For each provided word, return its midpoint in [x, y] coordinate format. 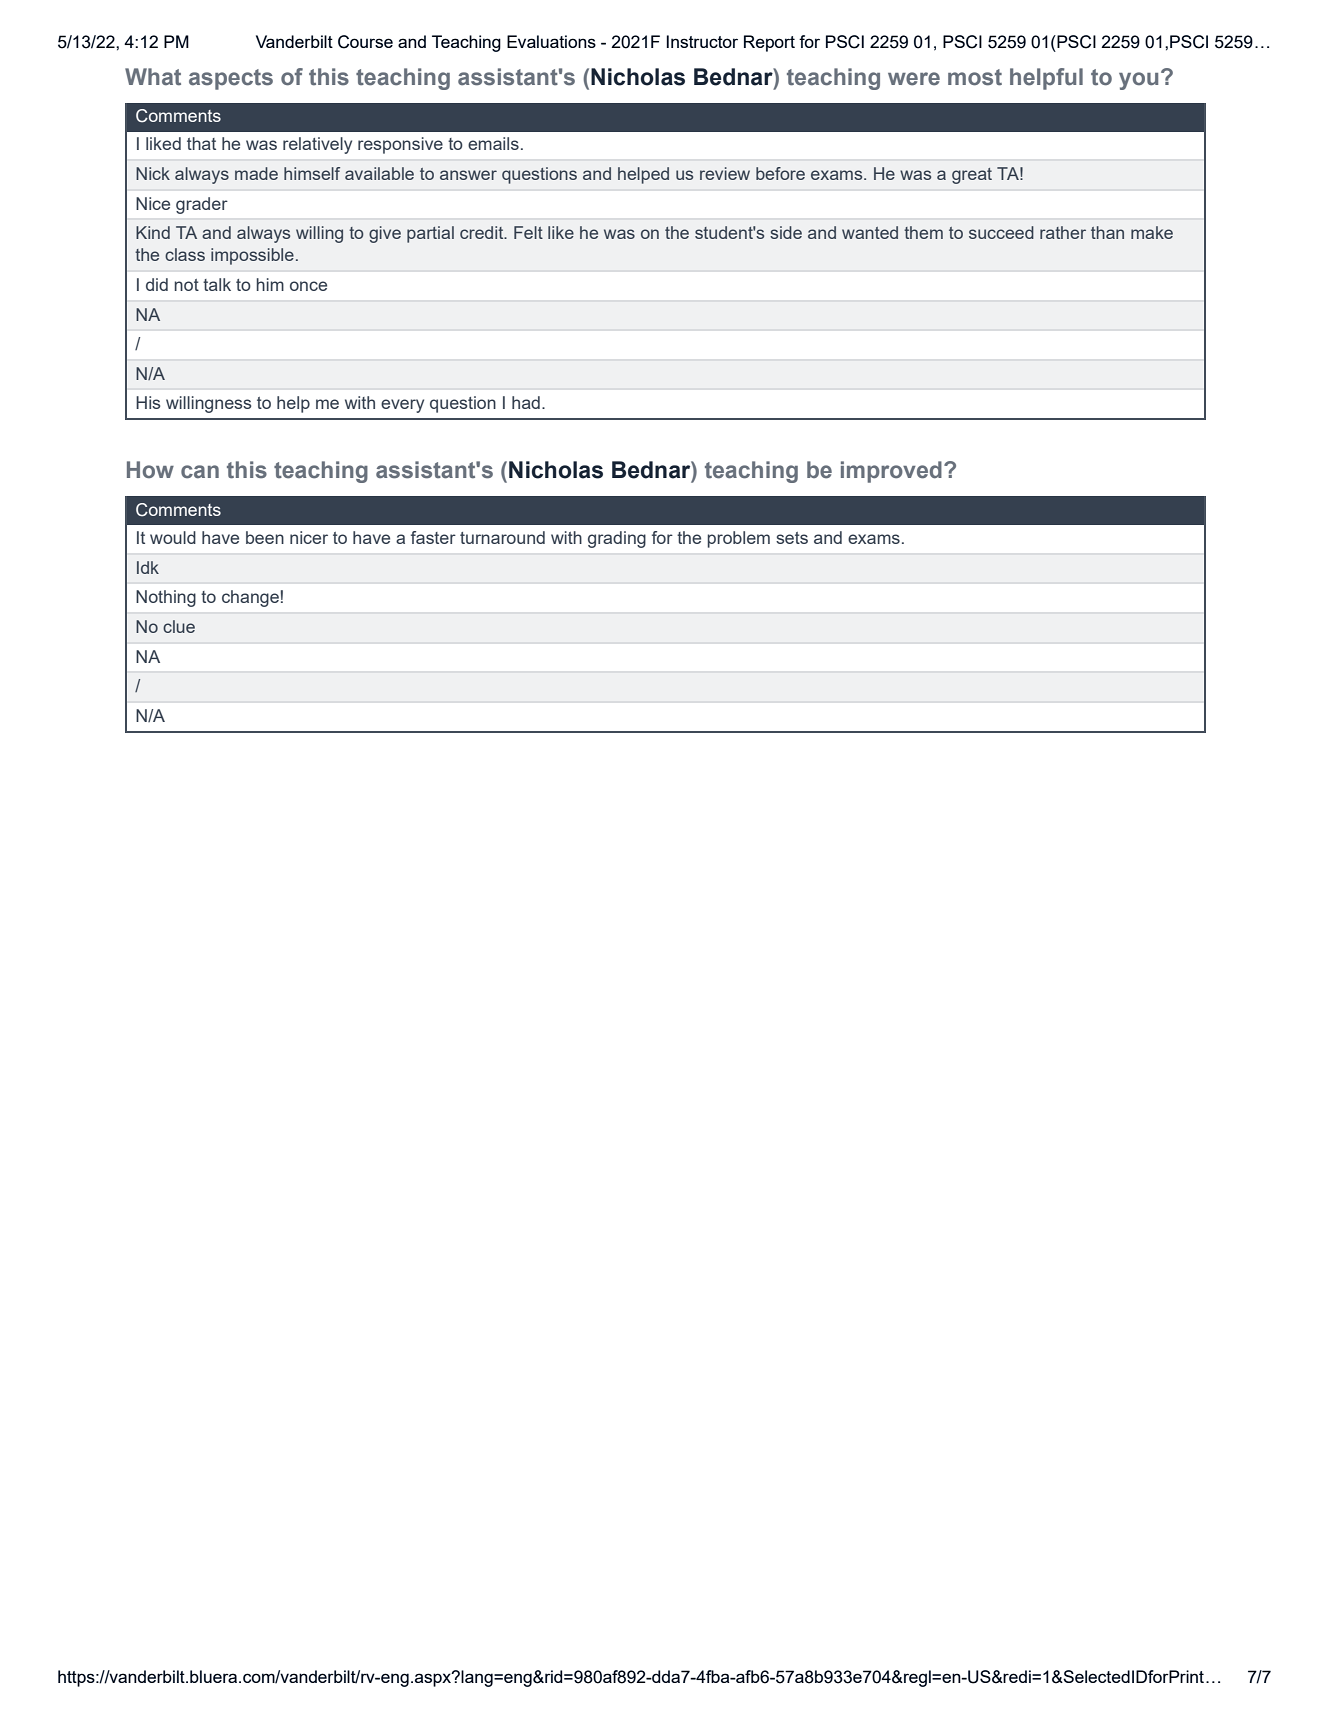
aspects [231, 79]
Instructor [702, 41]
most [975, 77]
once [308, 286]
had [526, 402]
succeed [1001, 232]
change [250, 598]
